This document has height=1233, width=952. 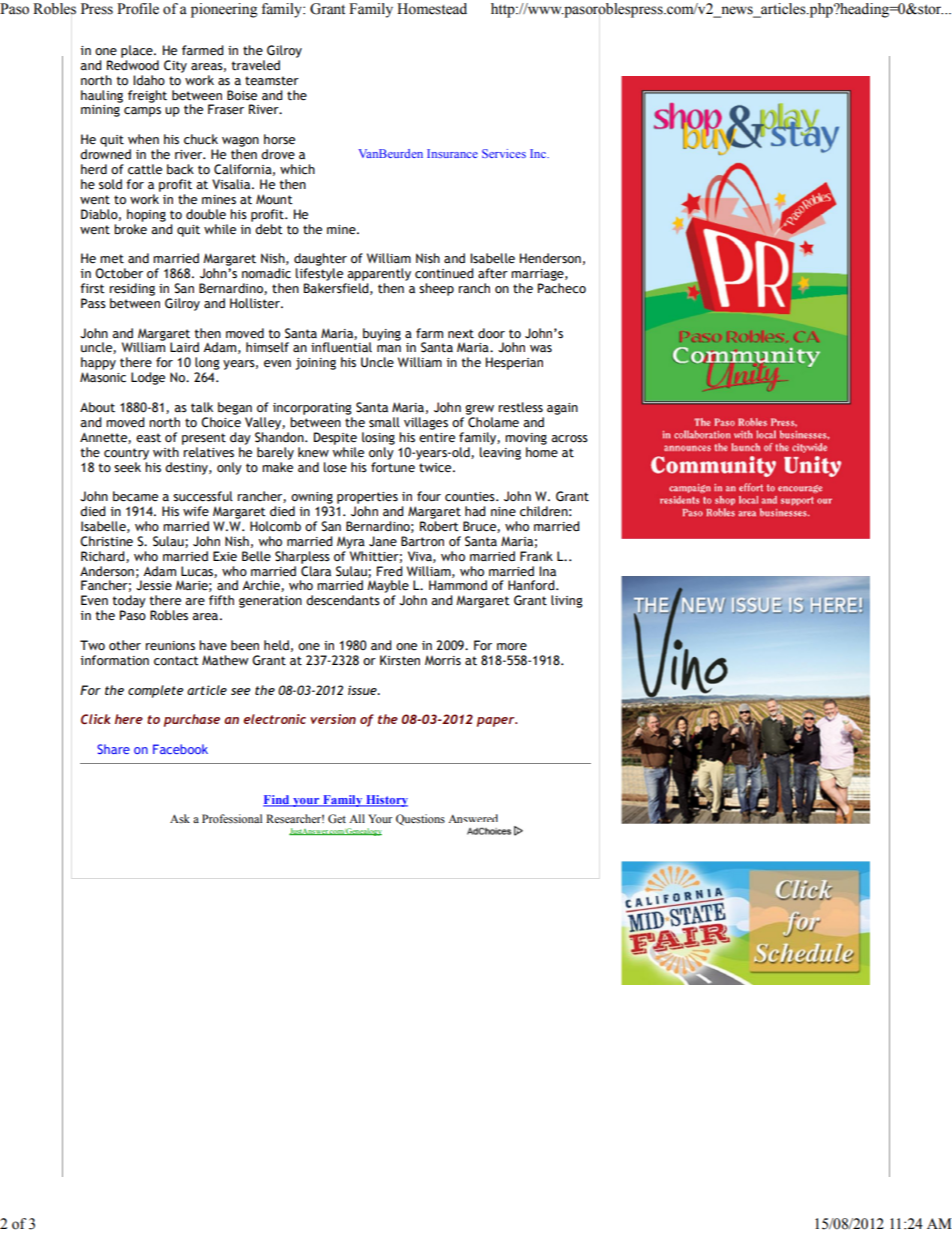 I want to click on Services, so click(x=504, y=153).
